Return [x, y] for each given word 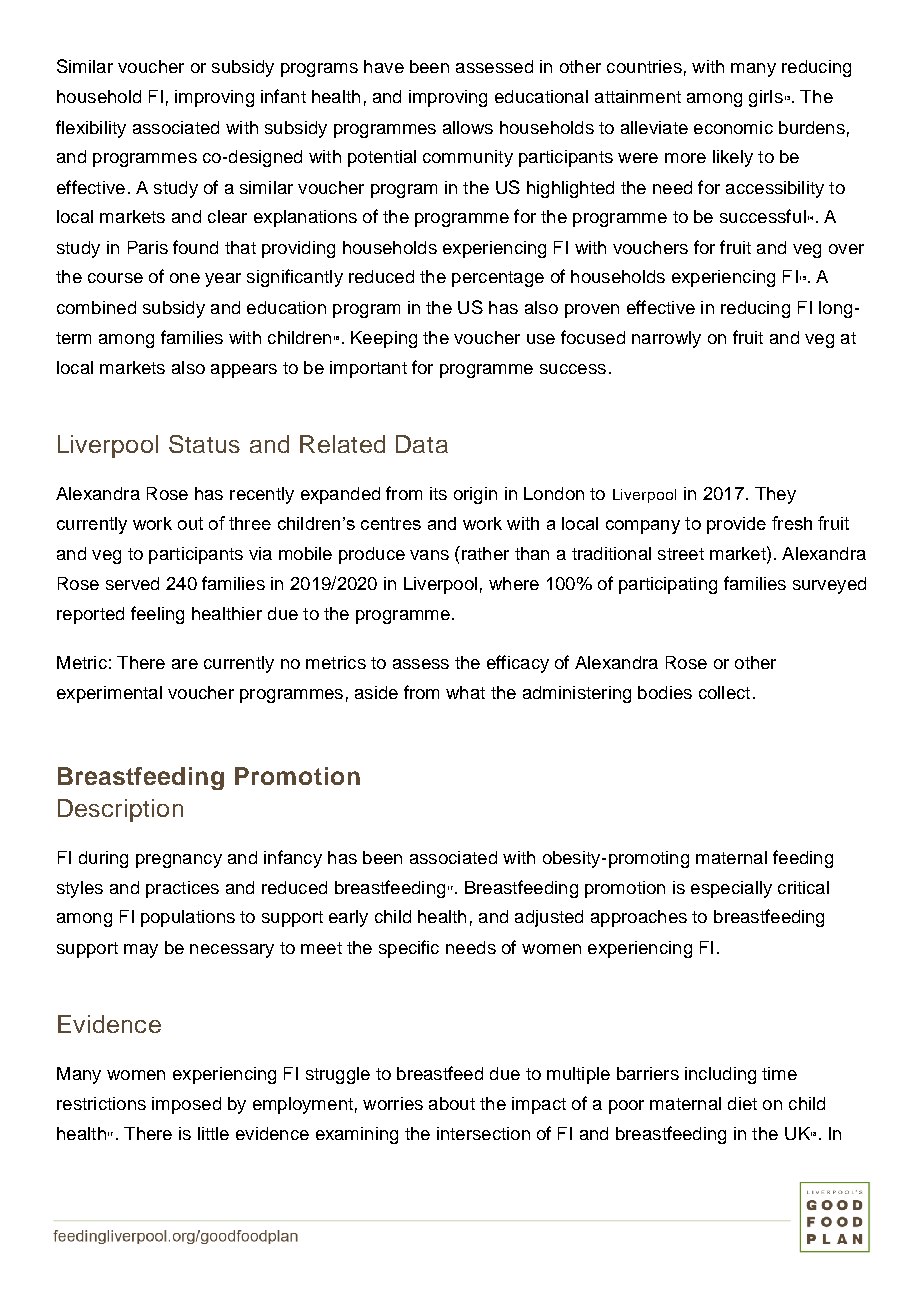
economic [733, 127]
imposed [186, 1105]
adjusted [549, 918]
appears [244, 371]
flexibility [91, 129]
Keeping [384, 339]
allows [468, 127]
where [514, 583]
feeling [157, 615]
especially [731, 889]
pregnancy [179, 861]
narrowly [666, 339]
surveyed [829, 585]
